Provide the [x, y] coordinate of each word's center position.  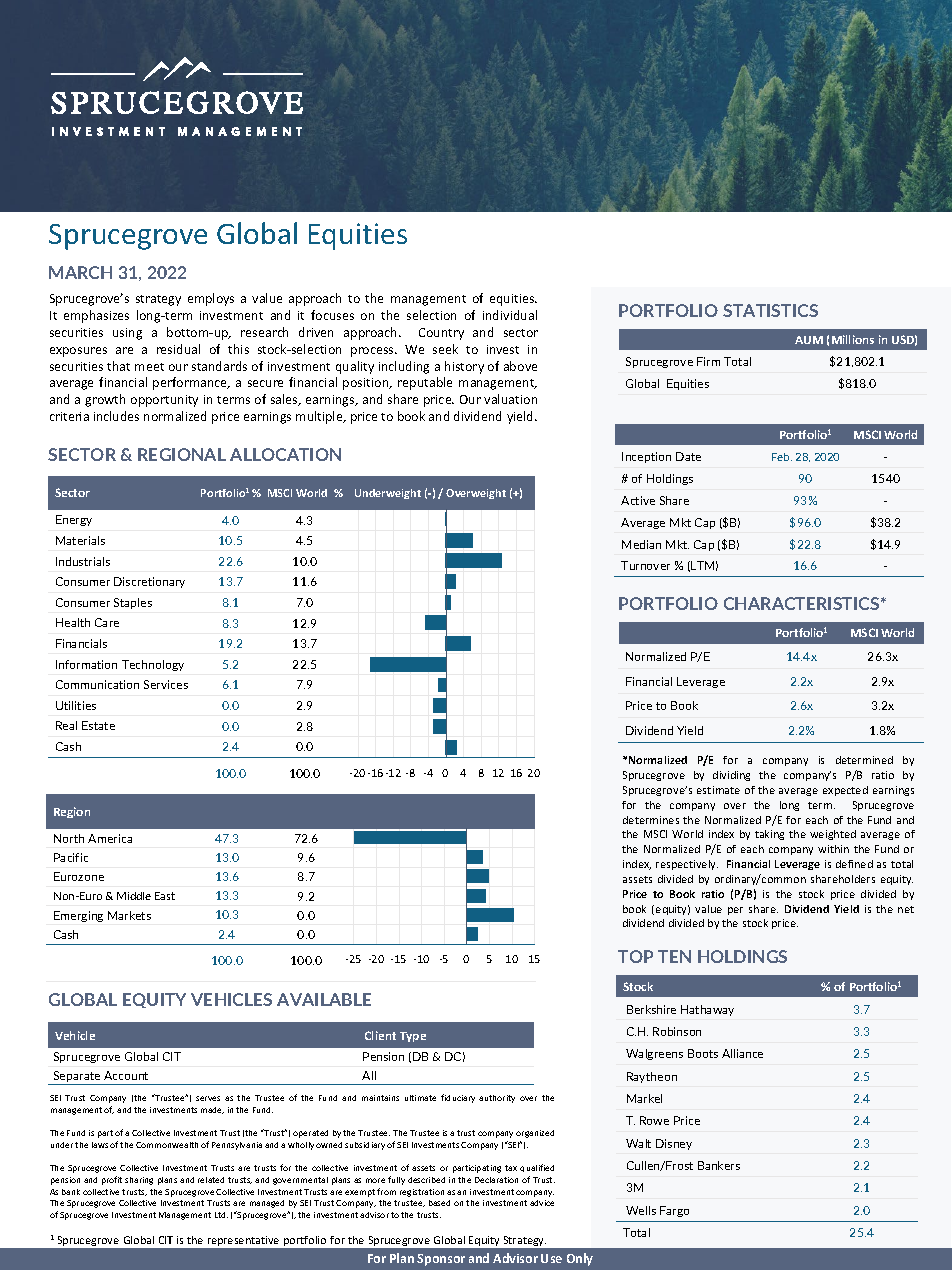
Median [641, 544]
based [439, 1203]
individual [510, 315]
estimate [718, 790]
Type [413, 1037]
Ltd [221, 1215]
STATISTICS [770, 310]
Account [126, 1075]
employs [211, 299]
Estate [98, 725]
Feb [782, 457]
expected [845, 791]
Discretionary [149, 582]
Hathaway [707, 1010]
